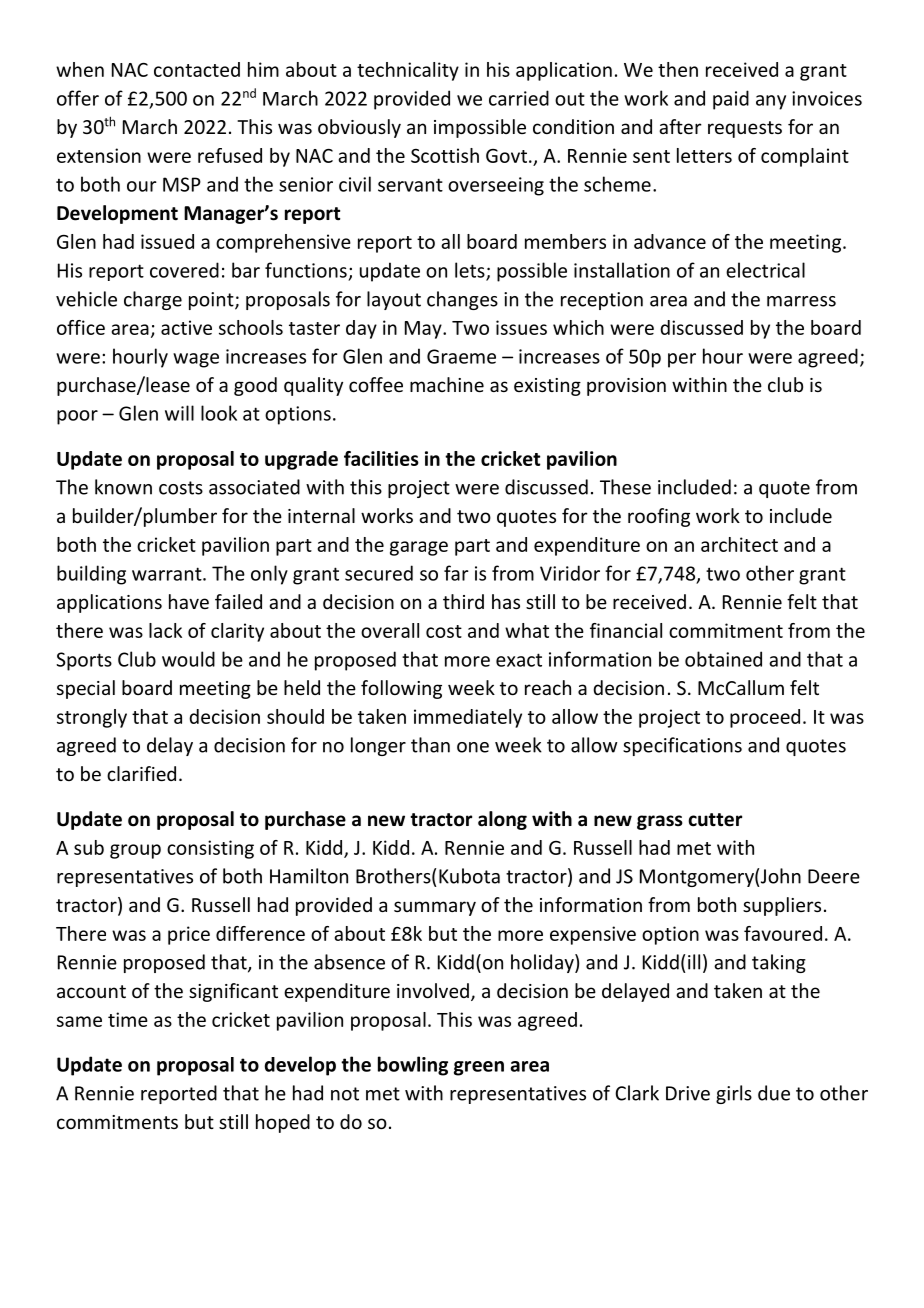 The image size is (924, 1308). I want to click on along, so click(502, 820).
